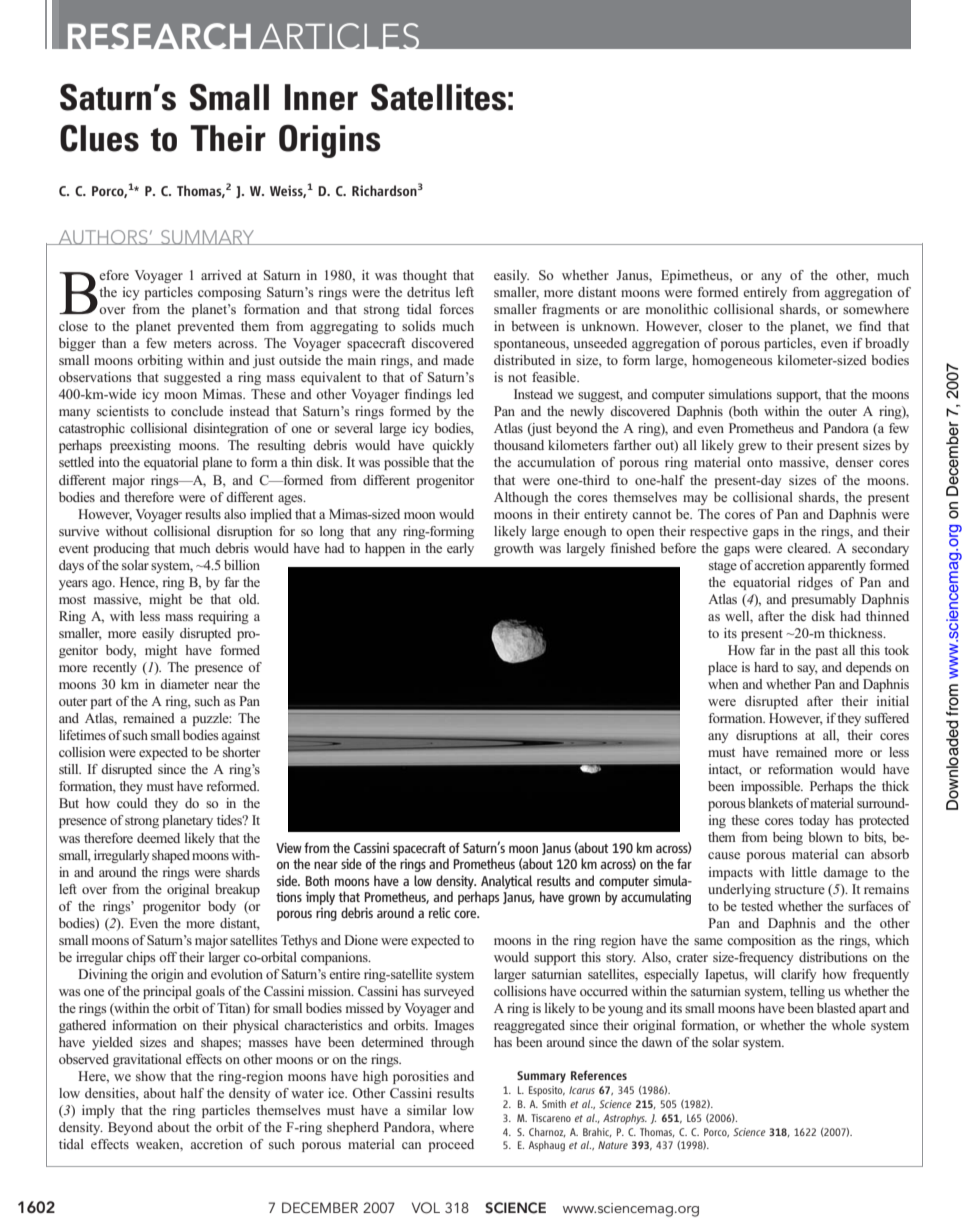 This image has height=1232, width=968. I want to click on conclude, so click(197, 411).
